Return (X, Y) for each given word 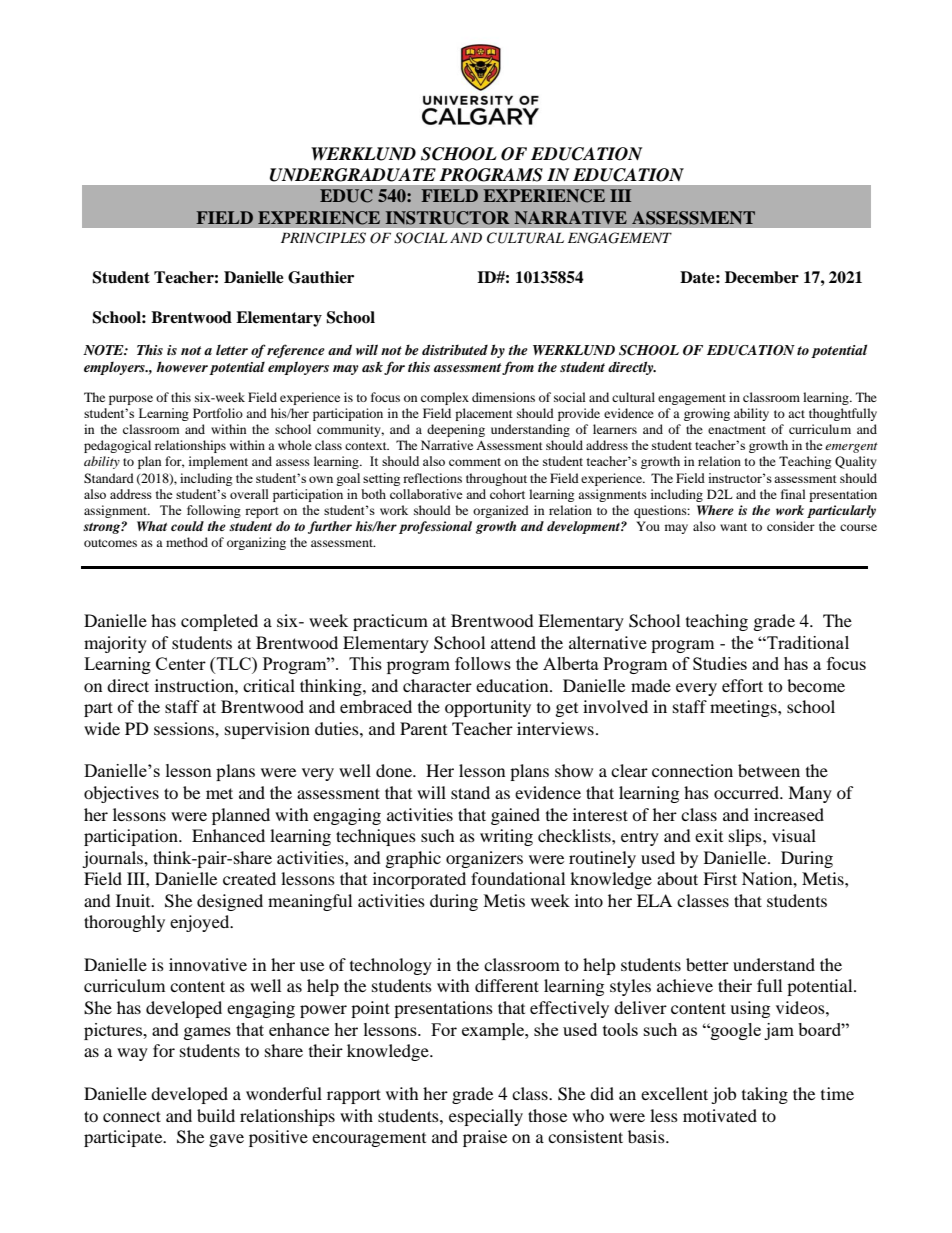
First (720, 878)
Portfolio (218, 413)
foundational (518, 878)
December (762, 277)
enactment (737, 430)
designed (230, 902)
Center (181, 663)
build (216, 1115)
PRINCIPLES (323, 238)
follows (483, 663)
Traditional (807, 642)
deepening (456, 430)
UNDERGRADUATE (353, 175)
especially (486, 1117)
